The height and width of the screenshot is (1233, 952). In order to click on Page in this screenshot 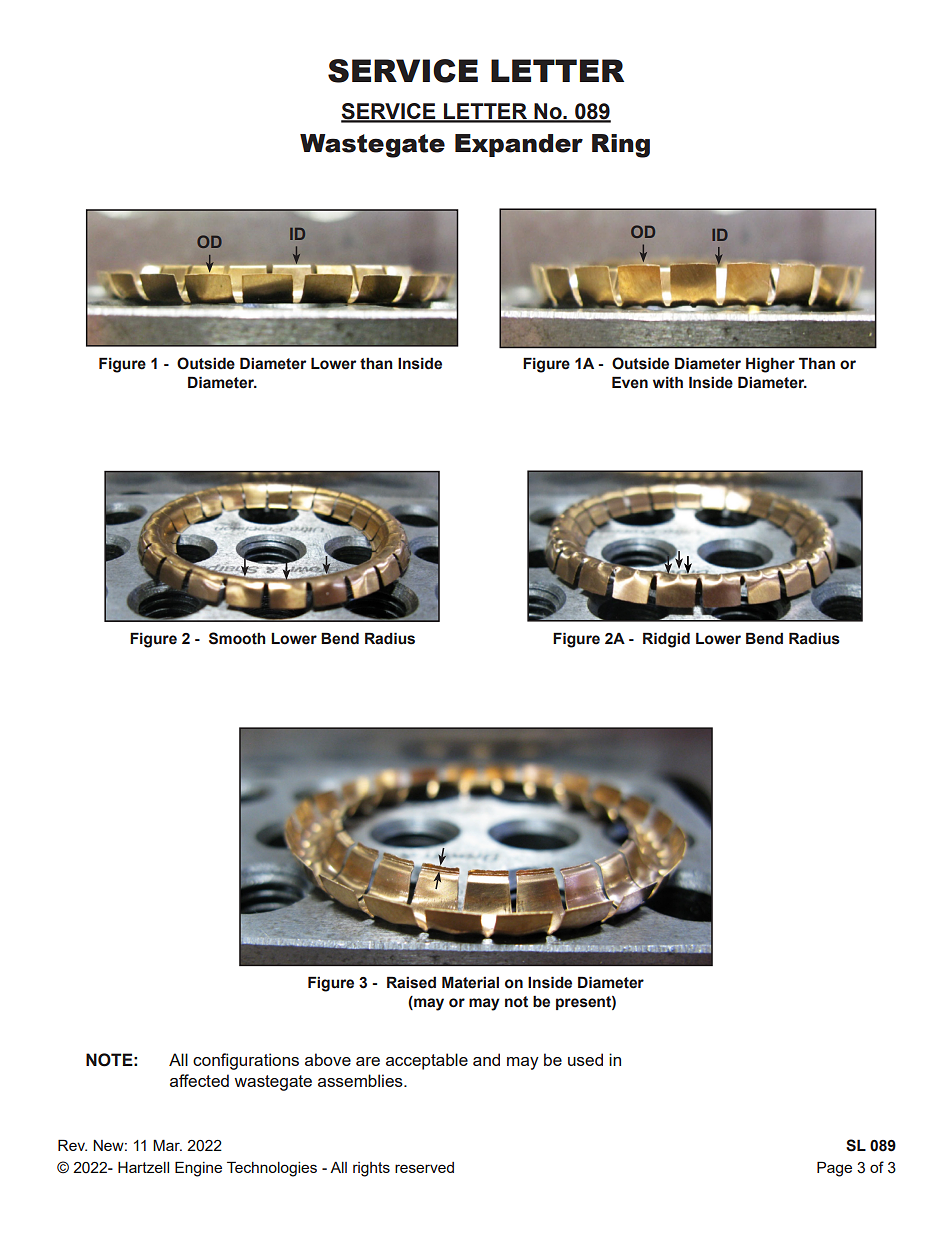, I will do `click(834, 1169)`.
